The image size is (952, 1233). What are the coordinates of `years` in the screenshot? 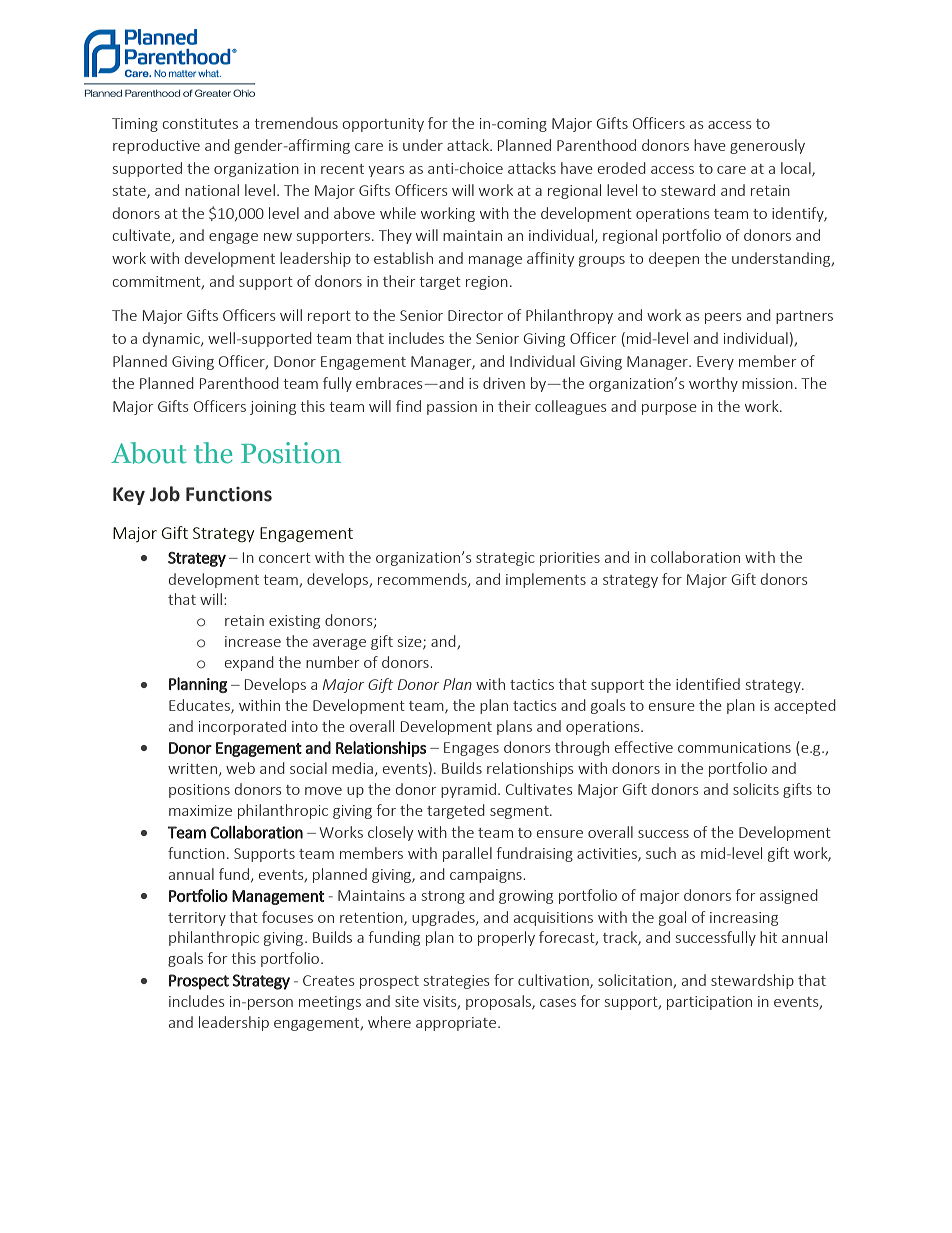 It's located at (386, 171).
